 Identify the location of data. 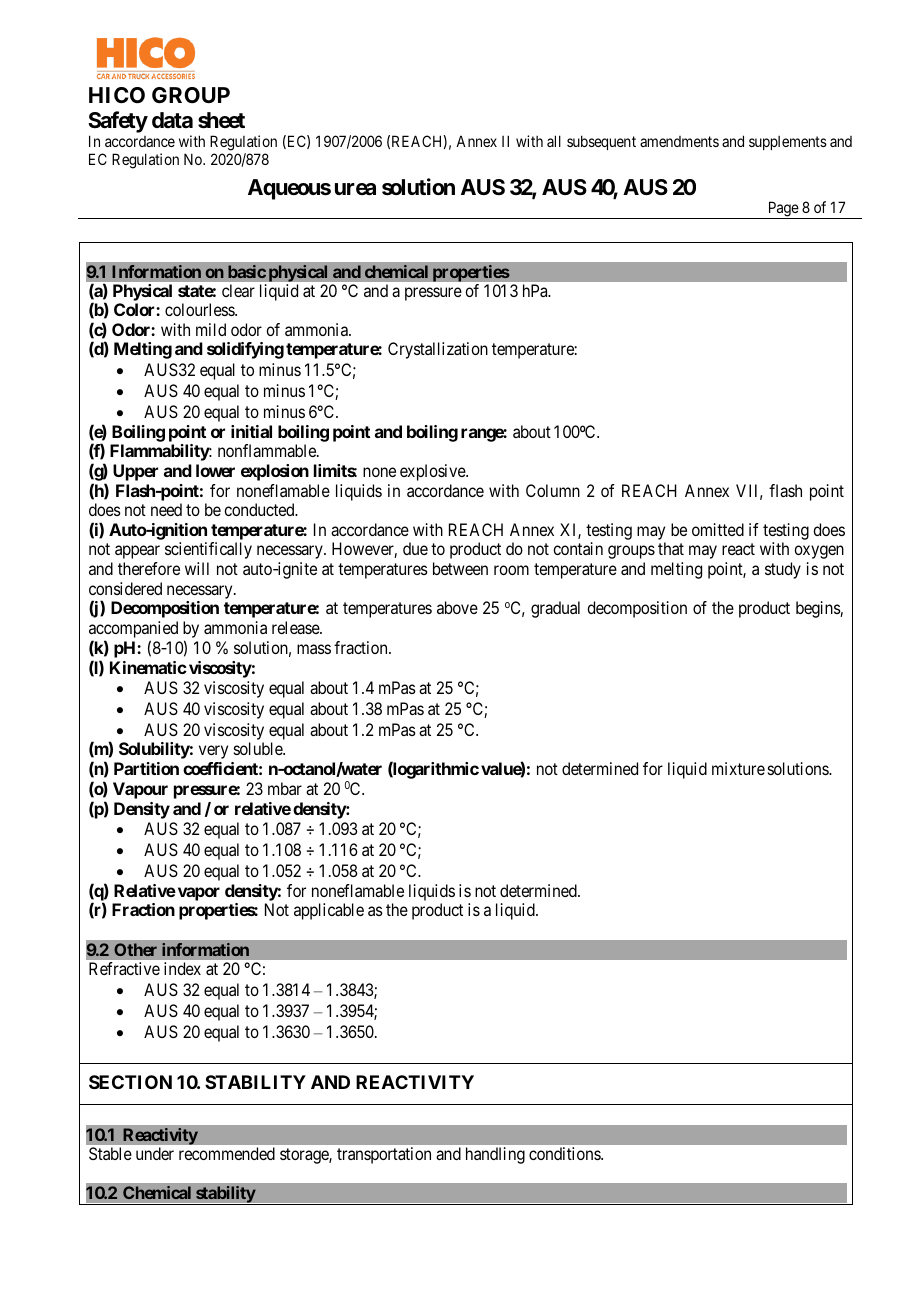
(172, 120).
